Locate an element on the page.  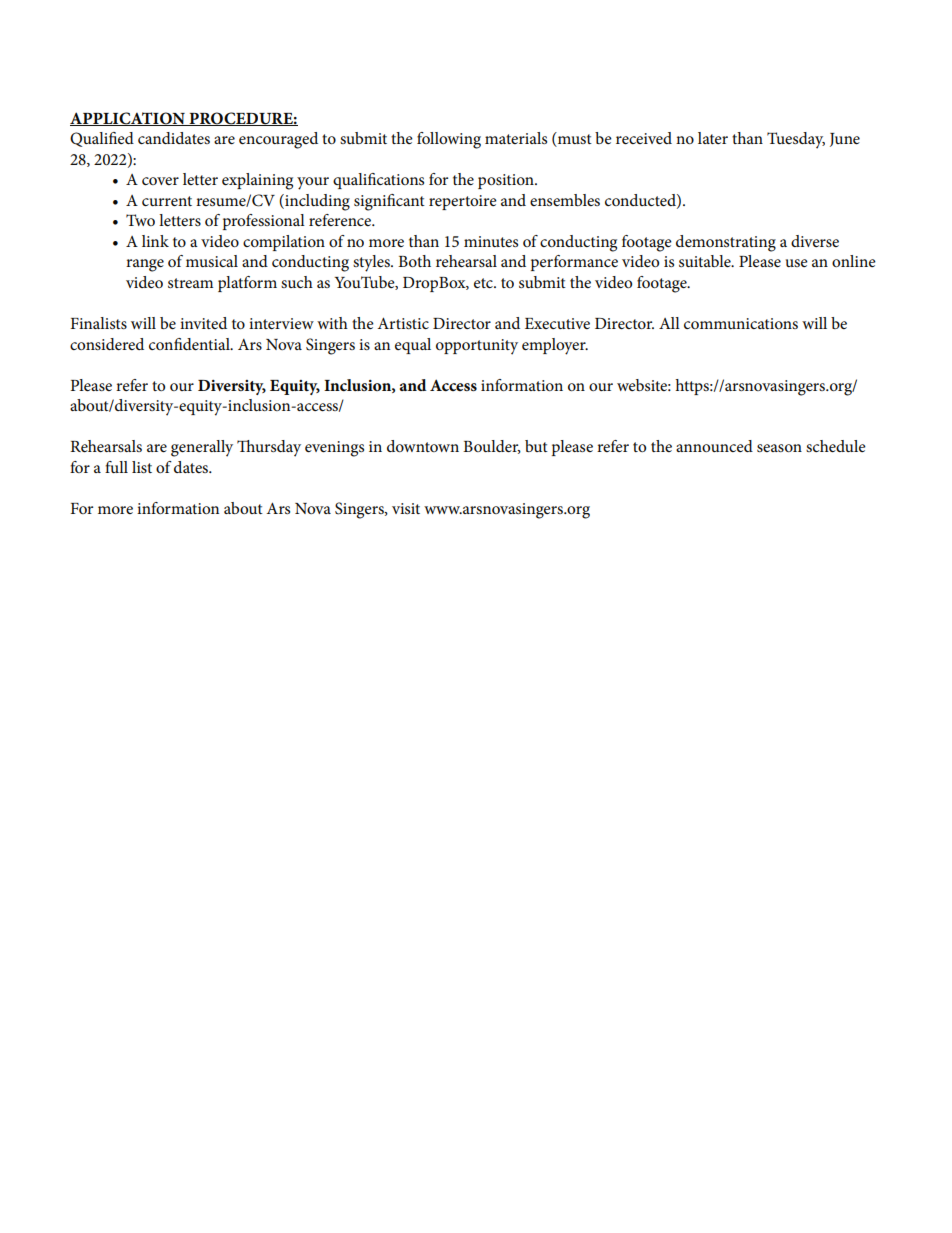
materials is located at coordinates (516, 138).
